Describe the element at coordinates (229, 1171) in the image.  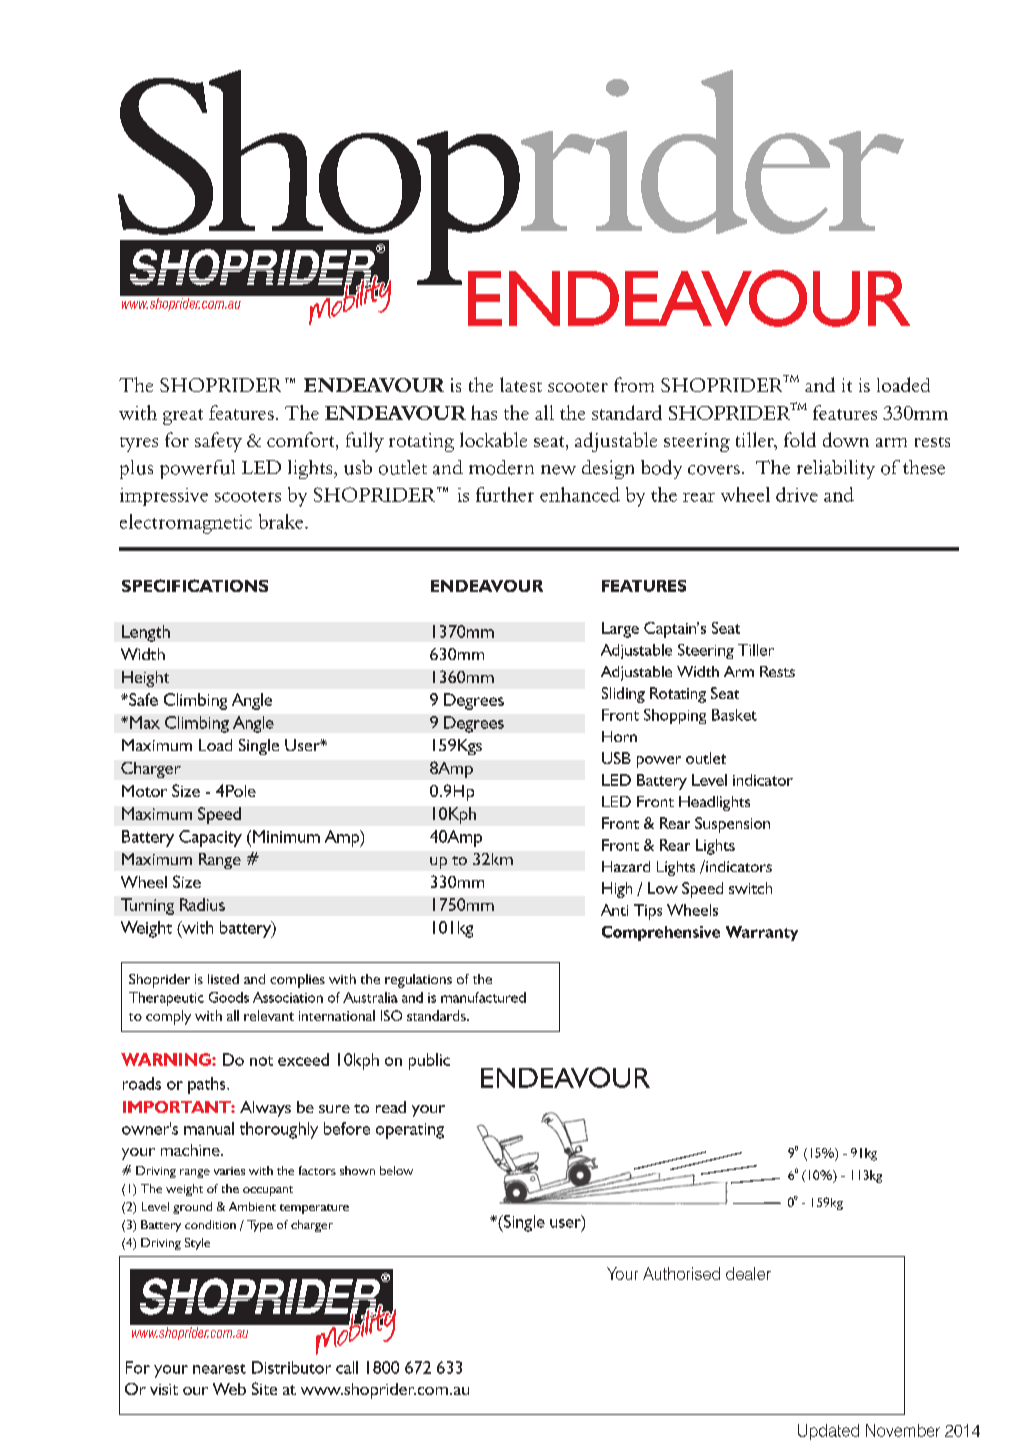
I see `varies` at that location.
